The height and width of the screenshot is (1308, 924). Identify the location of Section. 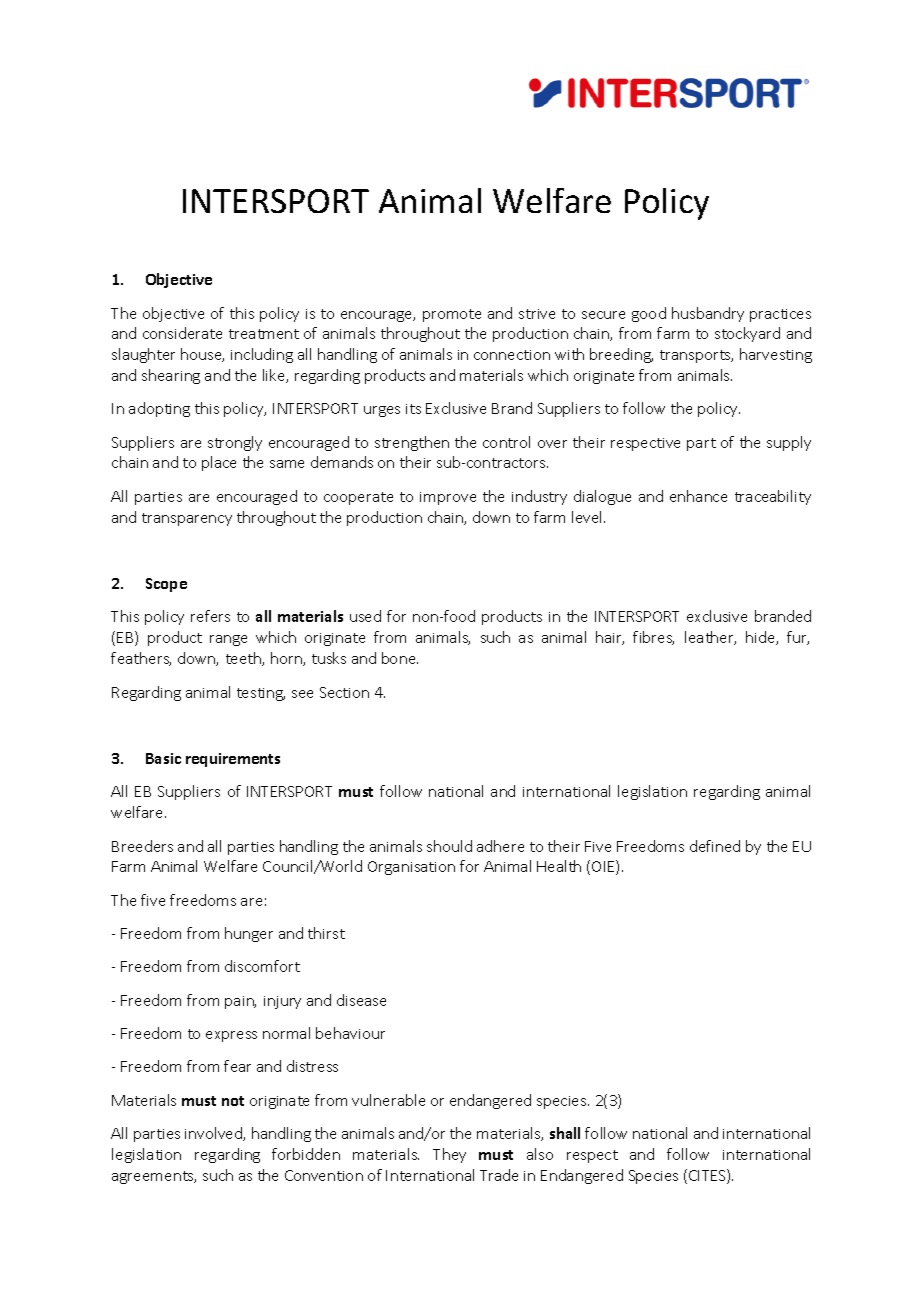
(344, 692).
